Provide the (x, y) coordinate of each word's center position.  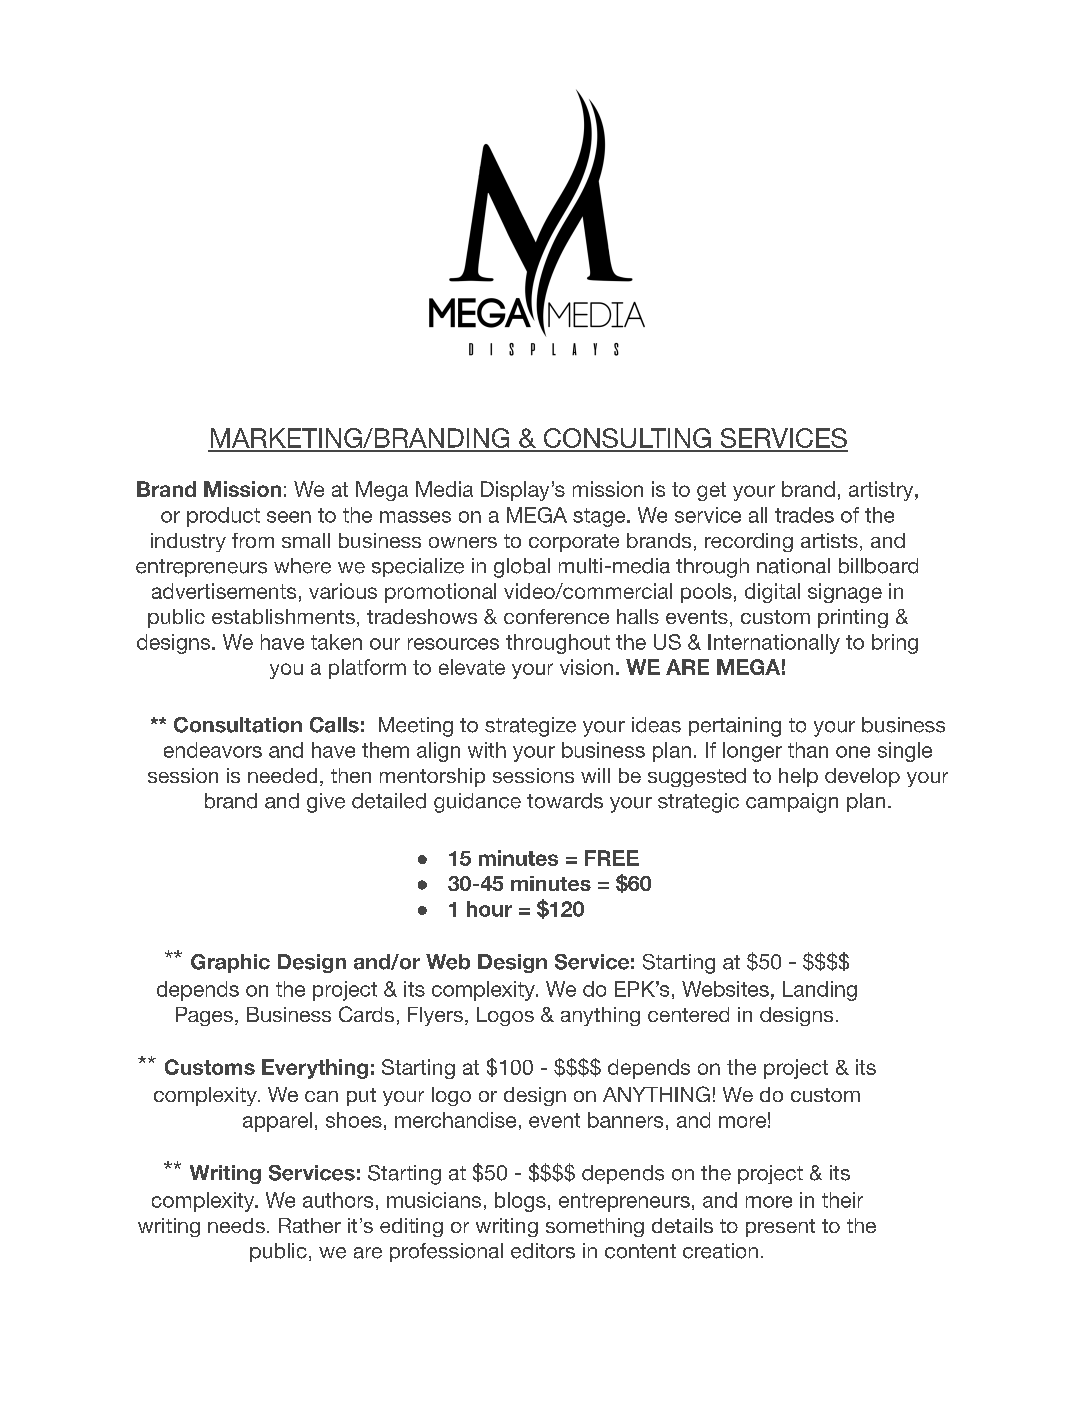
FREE (612, 858)
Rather (310, 1225)
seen (289, 517)
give (326, 803)
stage (599, 517)
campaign (792, 803)
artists (829, 540)
